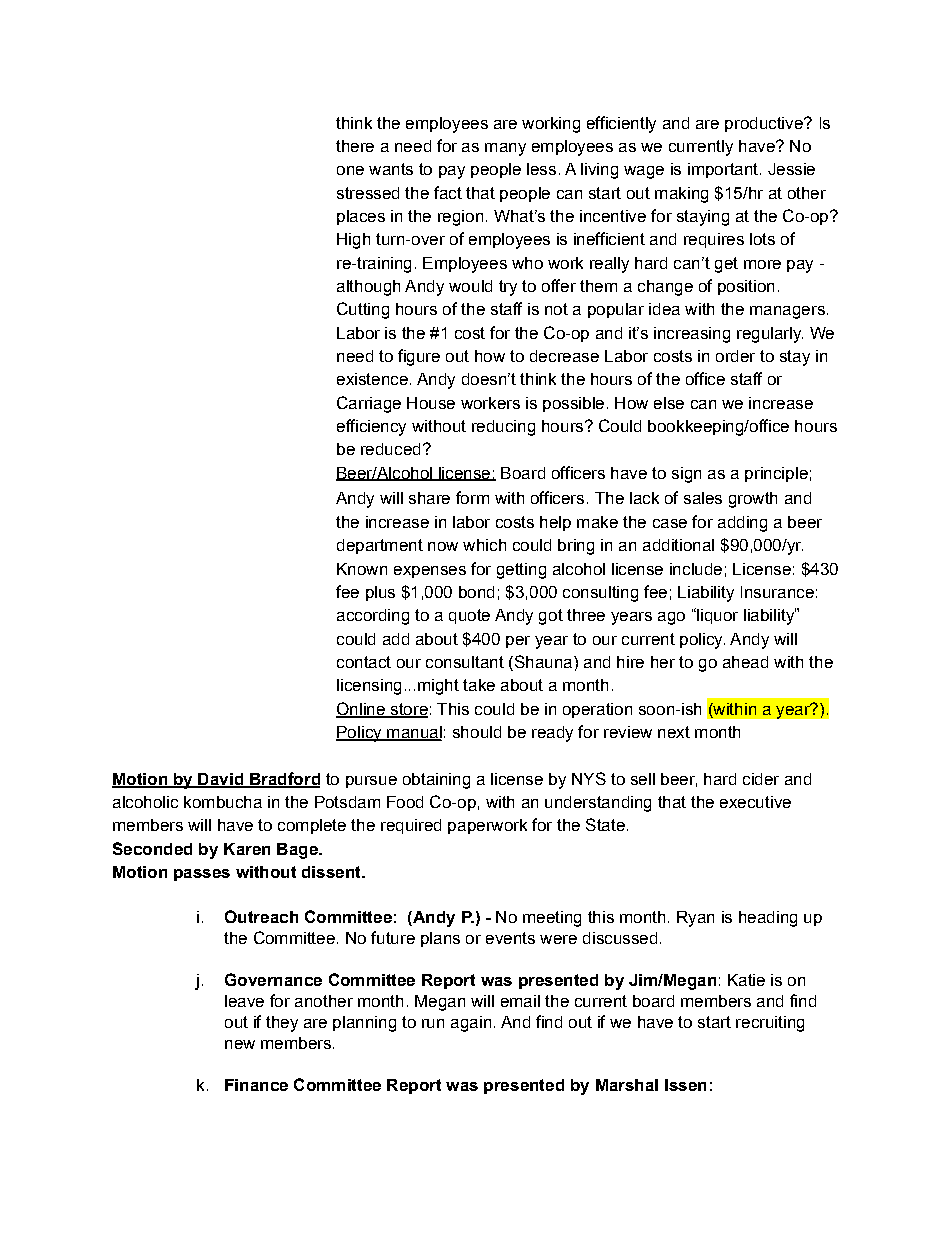  I want to click on important, so click(723, 170).
